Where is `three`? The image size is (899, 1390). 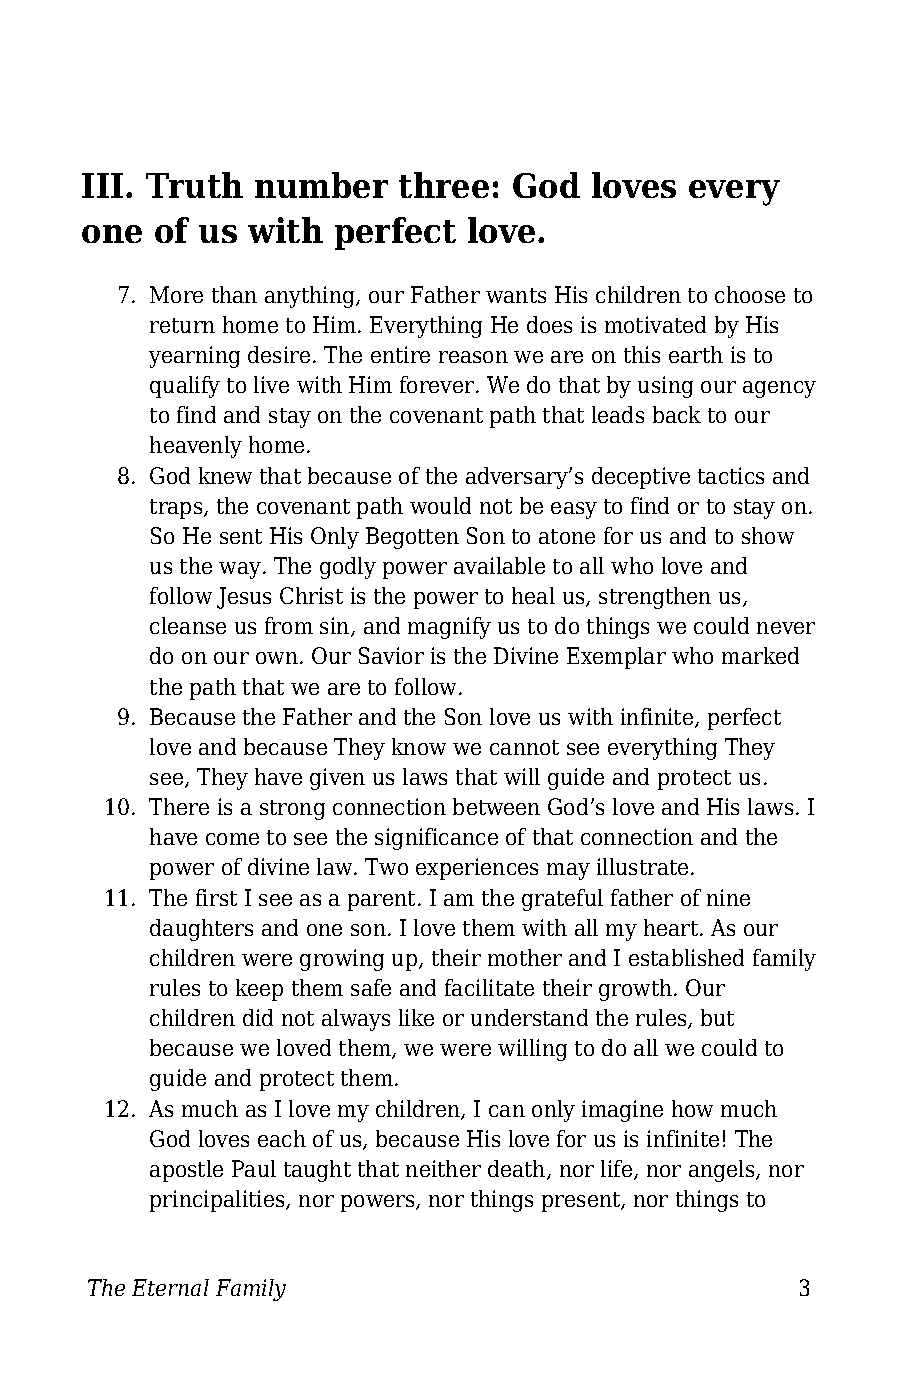 three is located at coordinates (444, 185).
